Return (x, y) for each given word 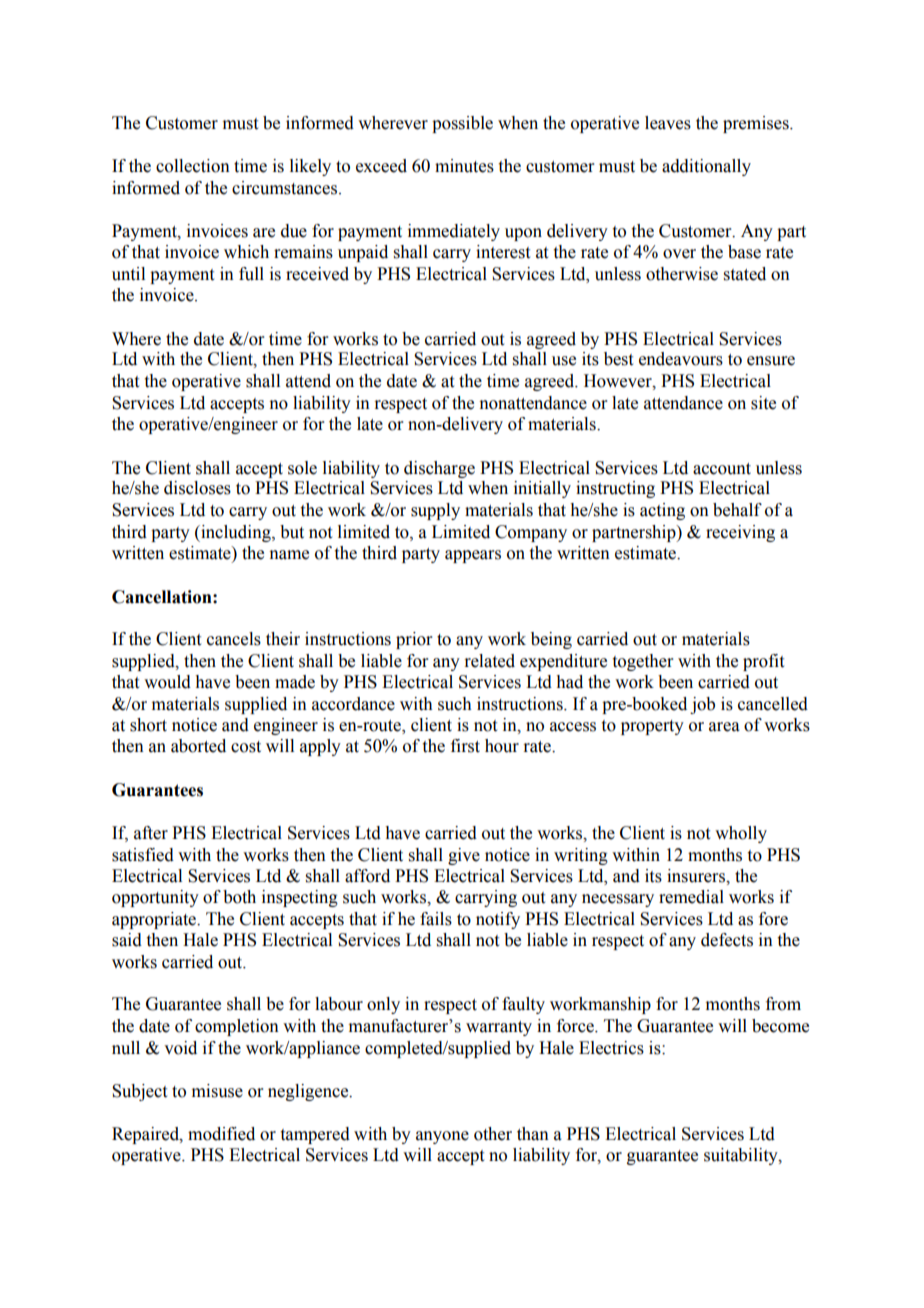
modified (221, 1134)
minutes (464, 166)
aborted (198, 746)
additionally (706, 167)
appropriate (155, 920)
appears (473, 556)
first (465, 746)
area (724, 727)
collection (193, 166)
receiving (740, 533)
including (236, 533)
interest (503, 252)
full (251, 274)
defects (727, 940)
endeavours (681, 359)
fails (436, 919)
